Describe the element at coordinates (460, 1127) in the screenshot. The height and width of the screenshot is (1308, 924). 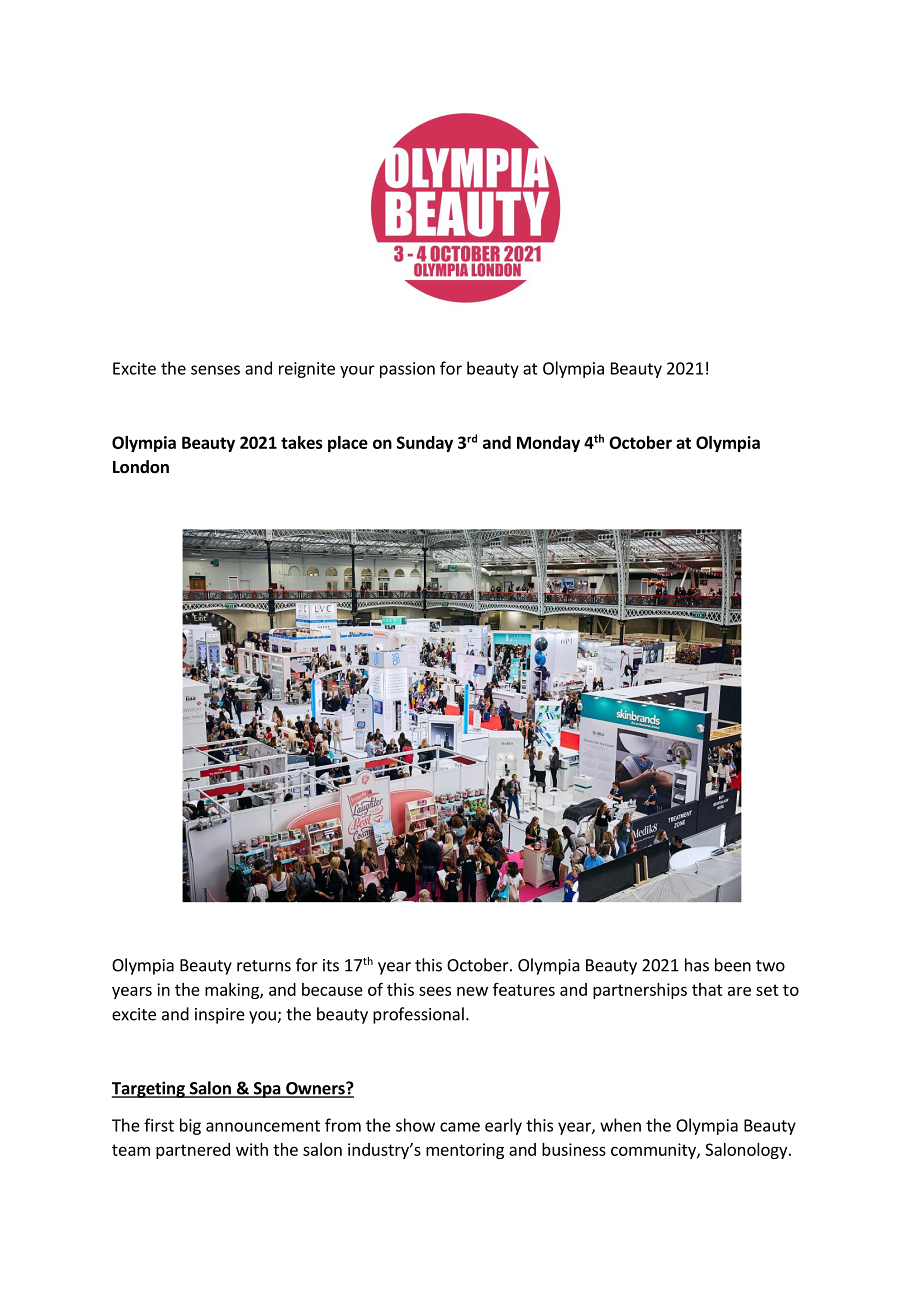
I see `came` at that location.
